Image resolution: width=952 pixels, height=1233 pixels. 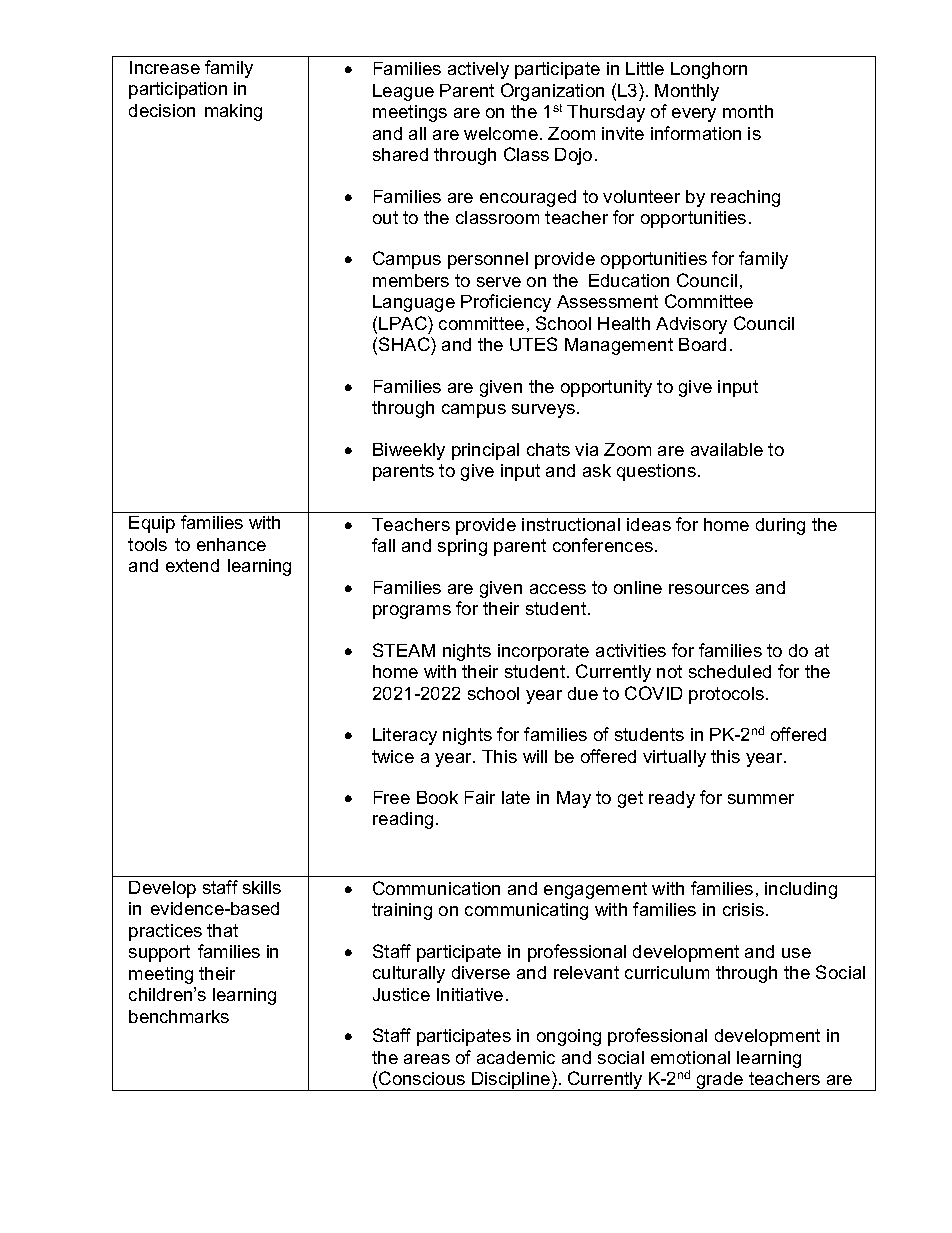 I want to click on making, so click(x=233, y=112).
